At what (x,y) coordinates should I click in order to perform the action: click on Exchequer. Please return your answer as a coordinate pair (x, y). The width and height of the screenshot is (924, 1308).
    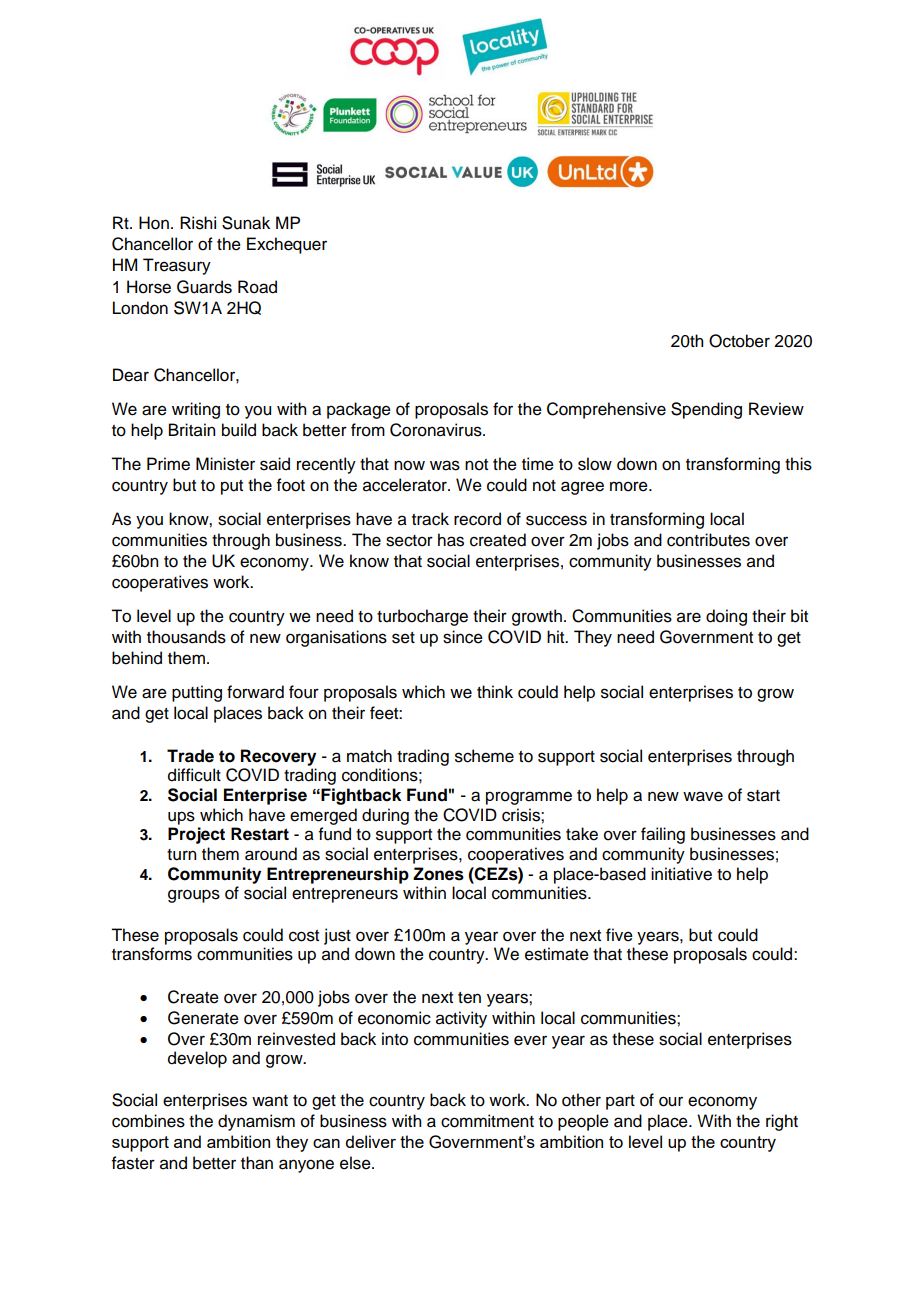
    Looking at the image, I should click on (287, 245).
